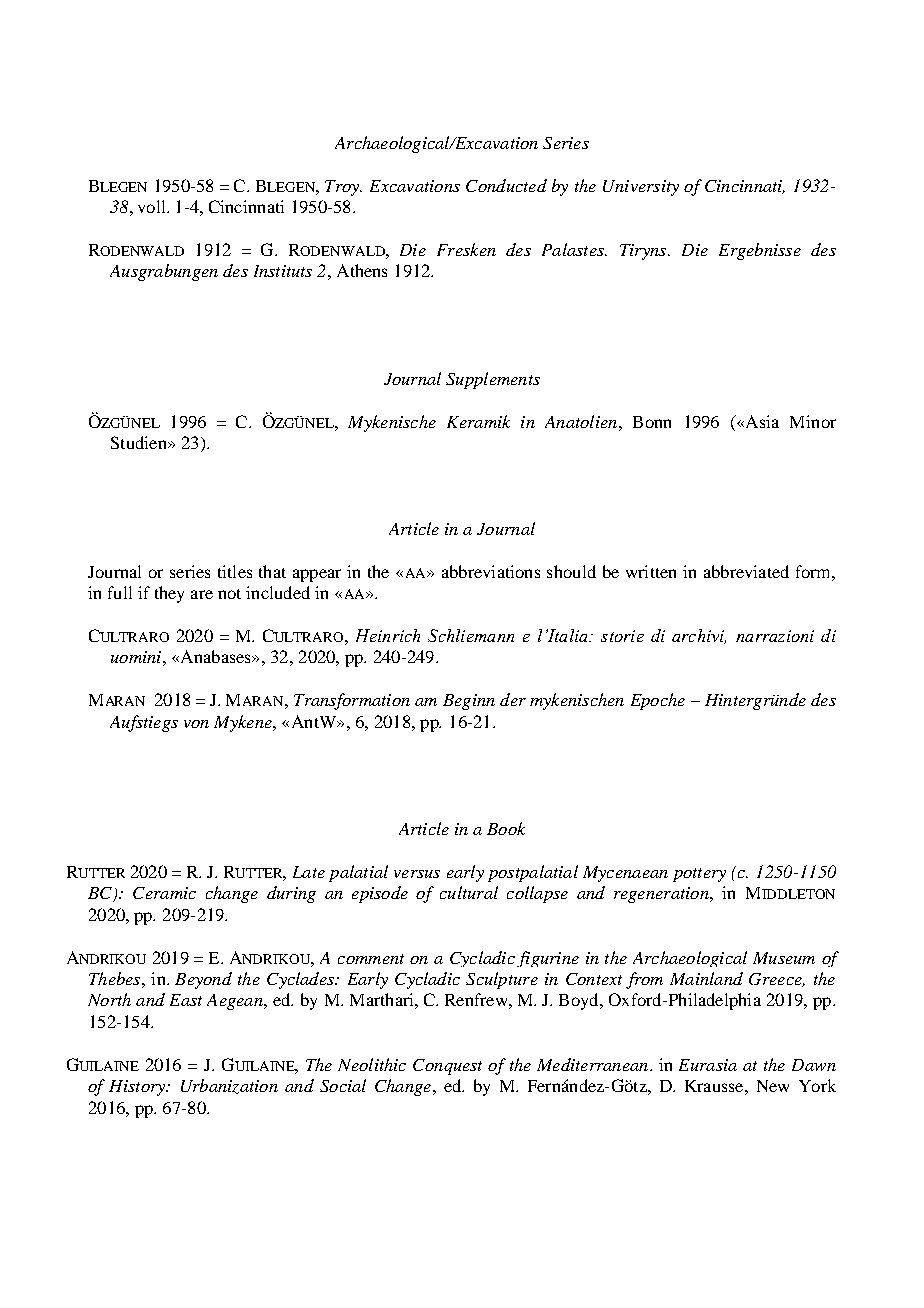 The width and height of the image is (924, 1308). Describe the element at coordinates (362, 270) in the image. I see `Athens` at that location.
